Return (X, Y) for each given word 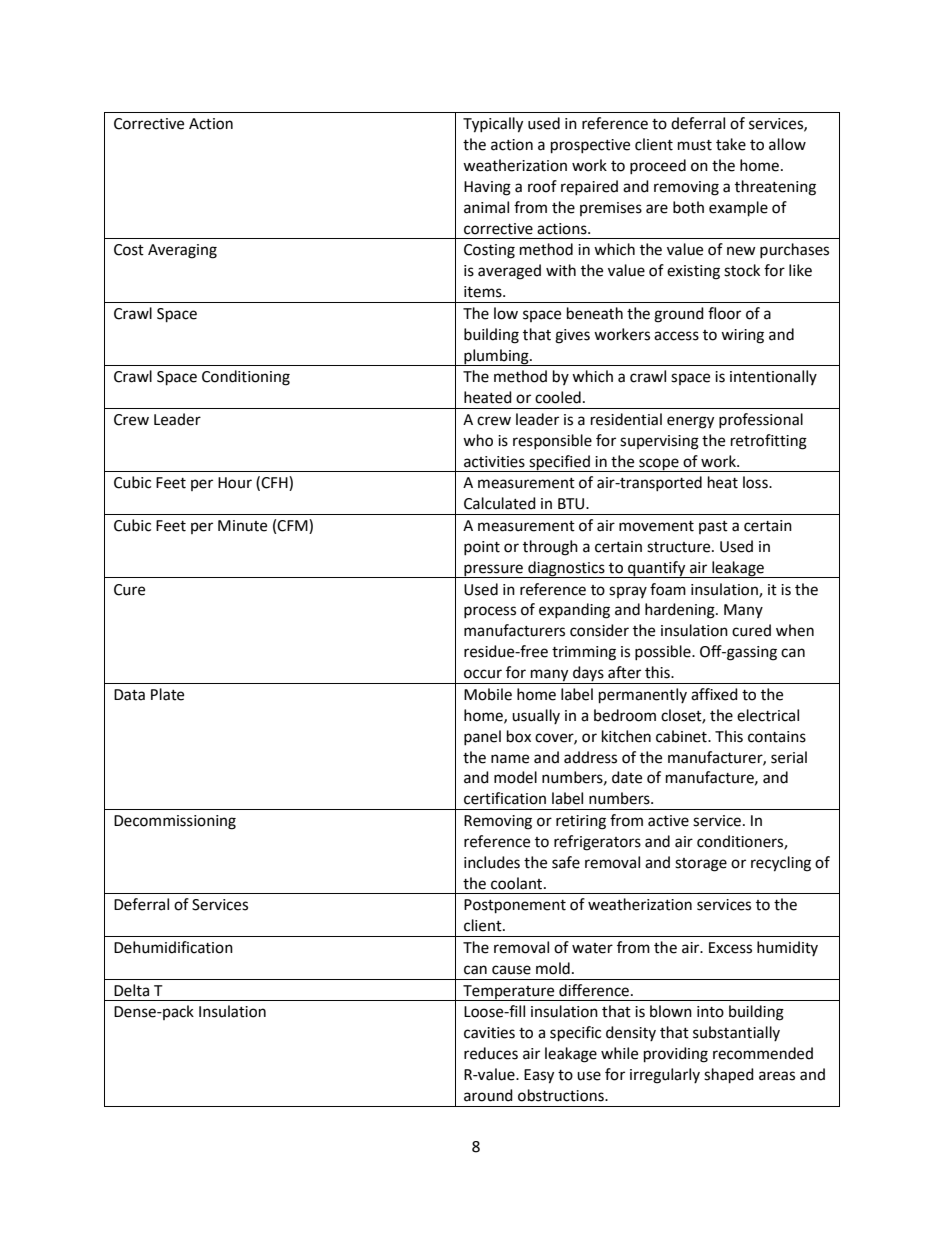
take (731, 144)
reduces (491, 1053)
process (490, 612)
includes (492, 862)
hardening (681, 611)
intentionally (773, 377)
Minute (242, 526)
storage (701, 865)
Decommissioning (175, 822)
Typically (493, 125)
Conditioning (246, 378)
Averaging (182, 251)
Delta (131, 990)
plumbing (496, 357)
